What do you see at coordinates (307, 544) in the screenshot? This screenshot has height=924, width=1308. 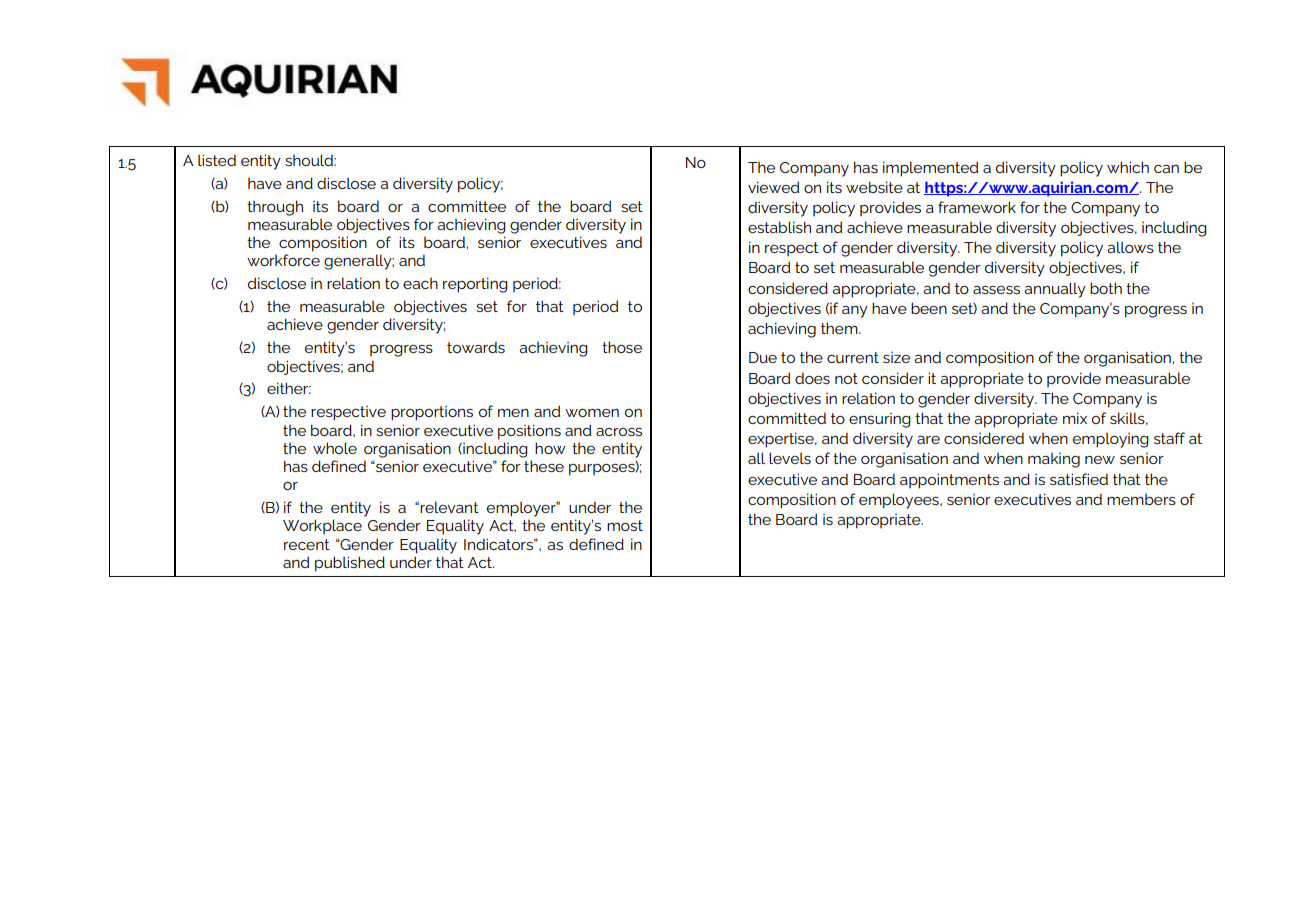 I see `recent` at bounding box center [307, 544].
